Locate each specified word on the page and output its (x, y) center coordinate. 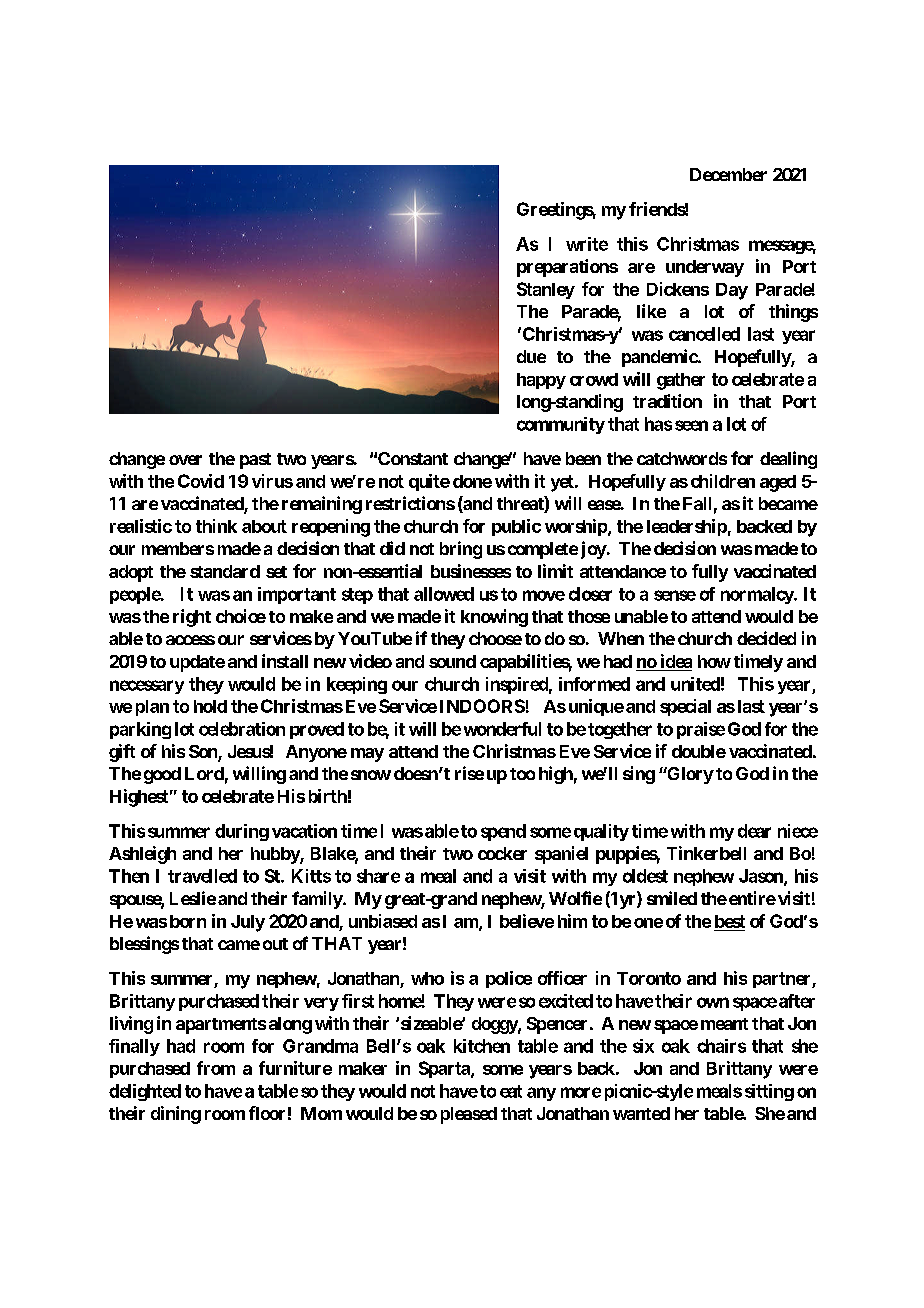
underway (705, 268)
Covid (201, 481)
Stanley (546, 290)
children (723, 481)
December (728, 174)
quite (429, 482)
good (162, 775)
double (699, 751)
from (216, 1068)
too (522, 774)
